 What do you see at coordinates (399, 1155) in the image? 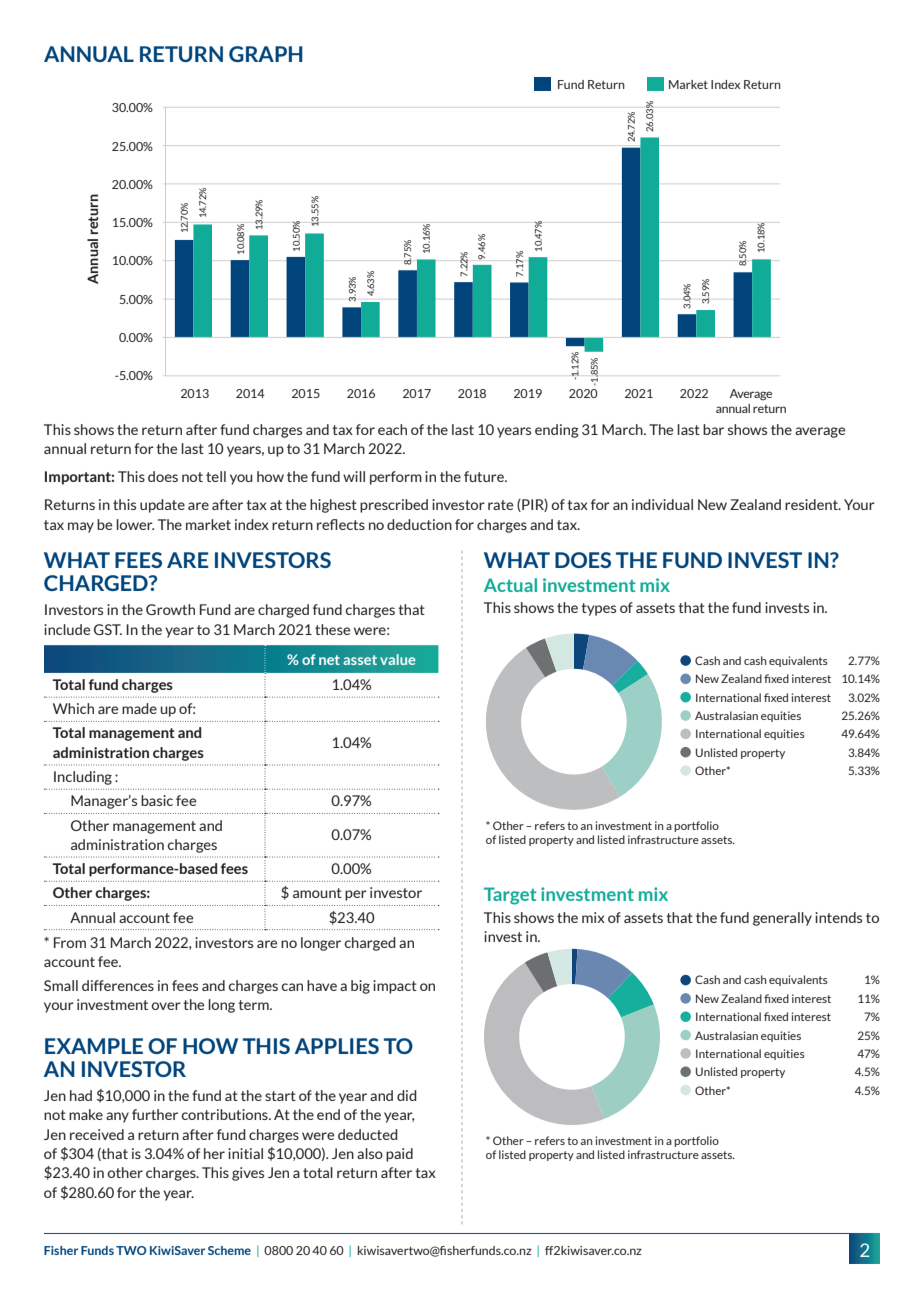
I see `paid` at bounding box center [399, 1155].
